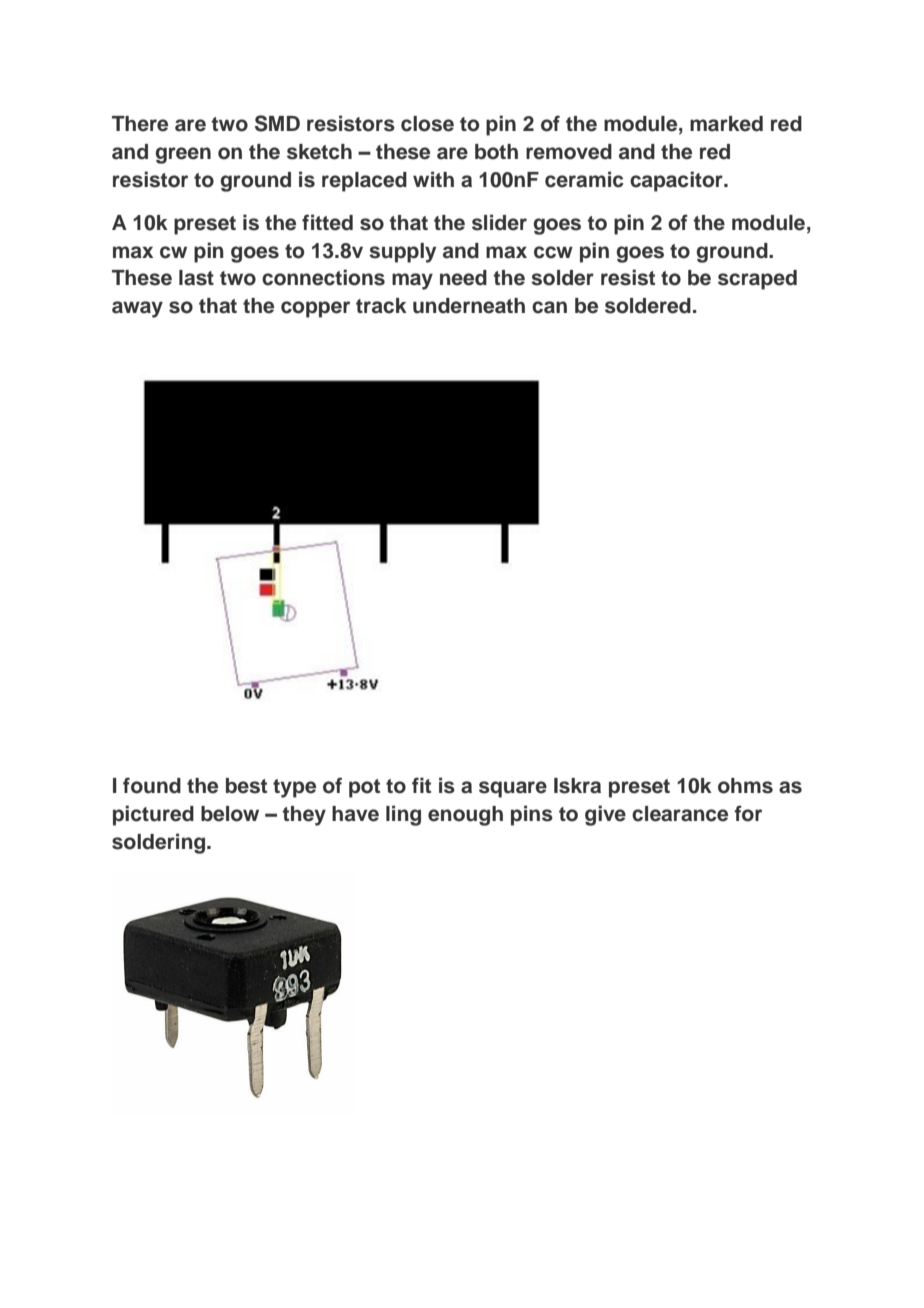  Describe the element at coordinates (745, 786) in the screenshot. I see `ohms` at that location.
